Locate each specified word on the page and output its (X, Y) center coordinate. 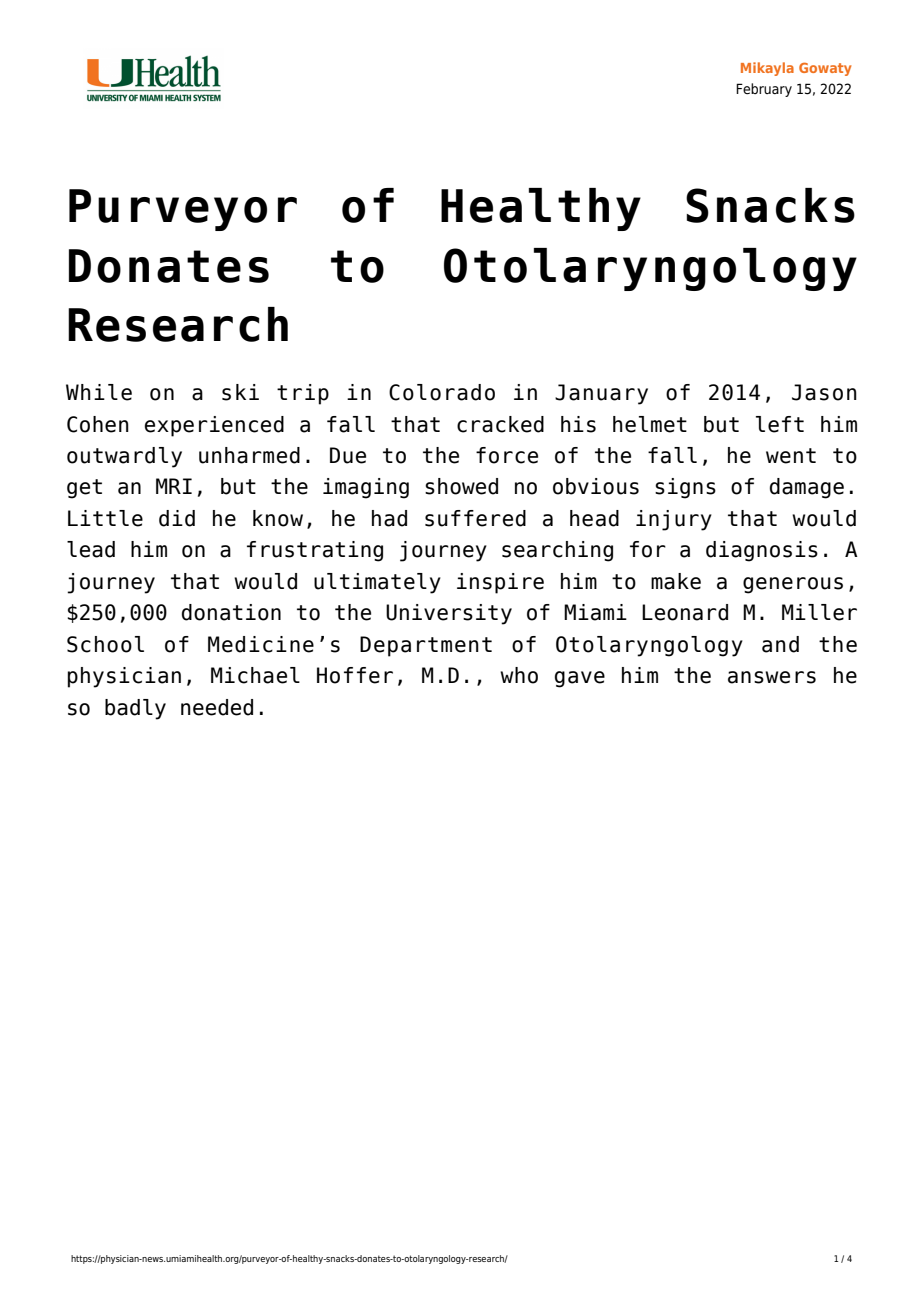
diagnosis (762, 551)
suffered (475, 518)
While (99, 392)
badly (135, 709)
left (780, 424)
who (519, 675)
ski (240, 392)
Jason (824, 392)
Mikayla (767, 69)
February (764, 90)
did (177, 518)
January (601, 394)
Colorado (442, 392)
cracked (500, 424)
